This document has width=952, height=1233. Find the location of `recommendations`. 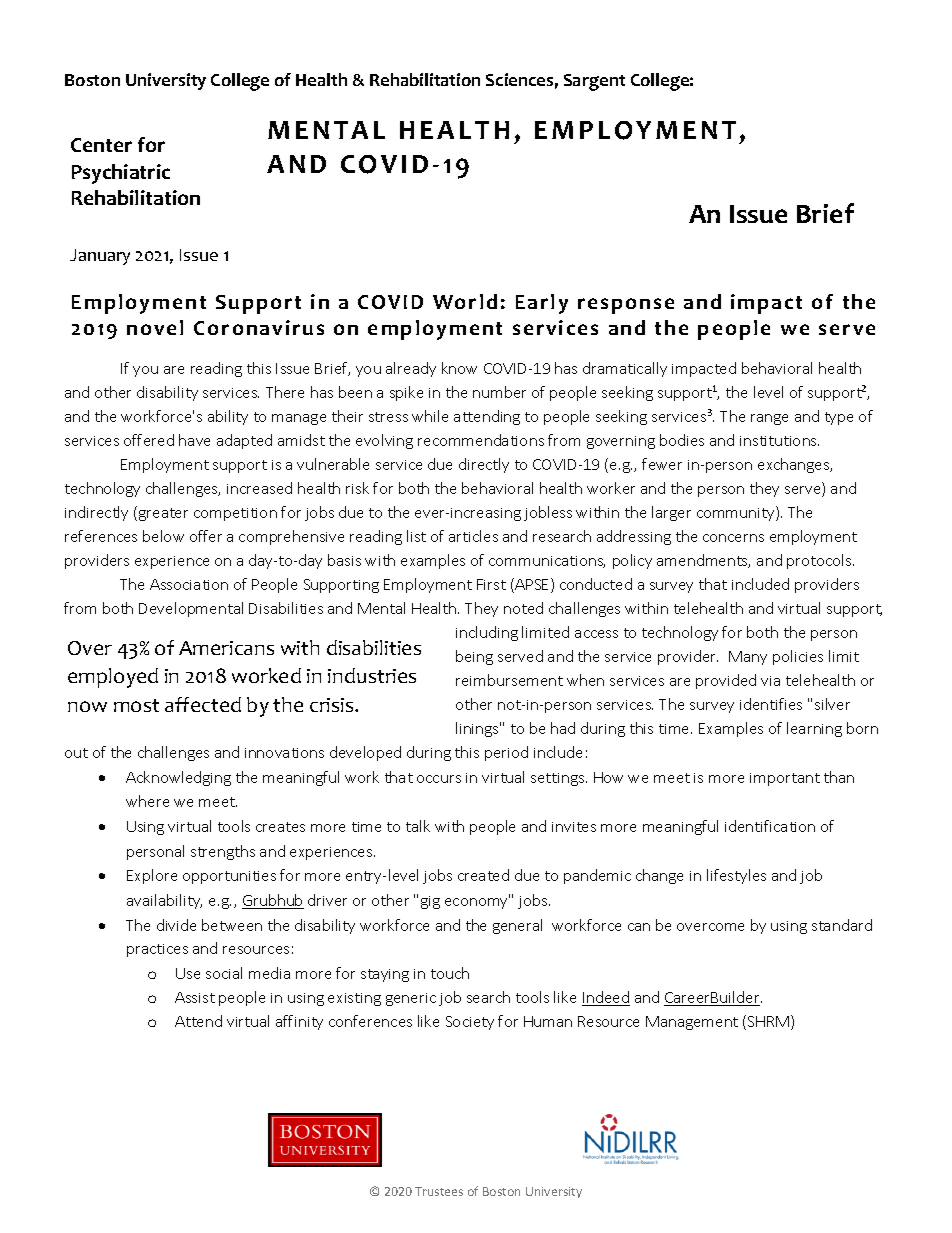

recommendations is located at coordinates (481, 440).
